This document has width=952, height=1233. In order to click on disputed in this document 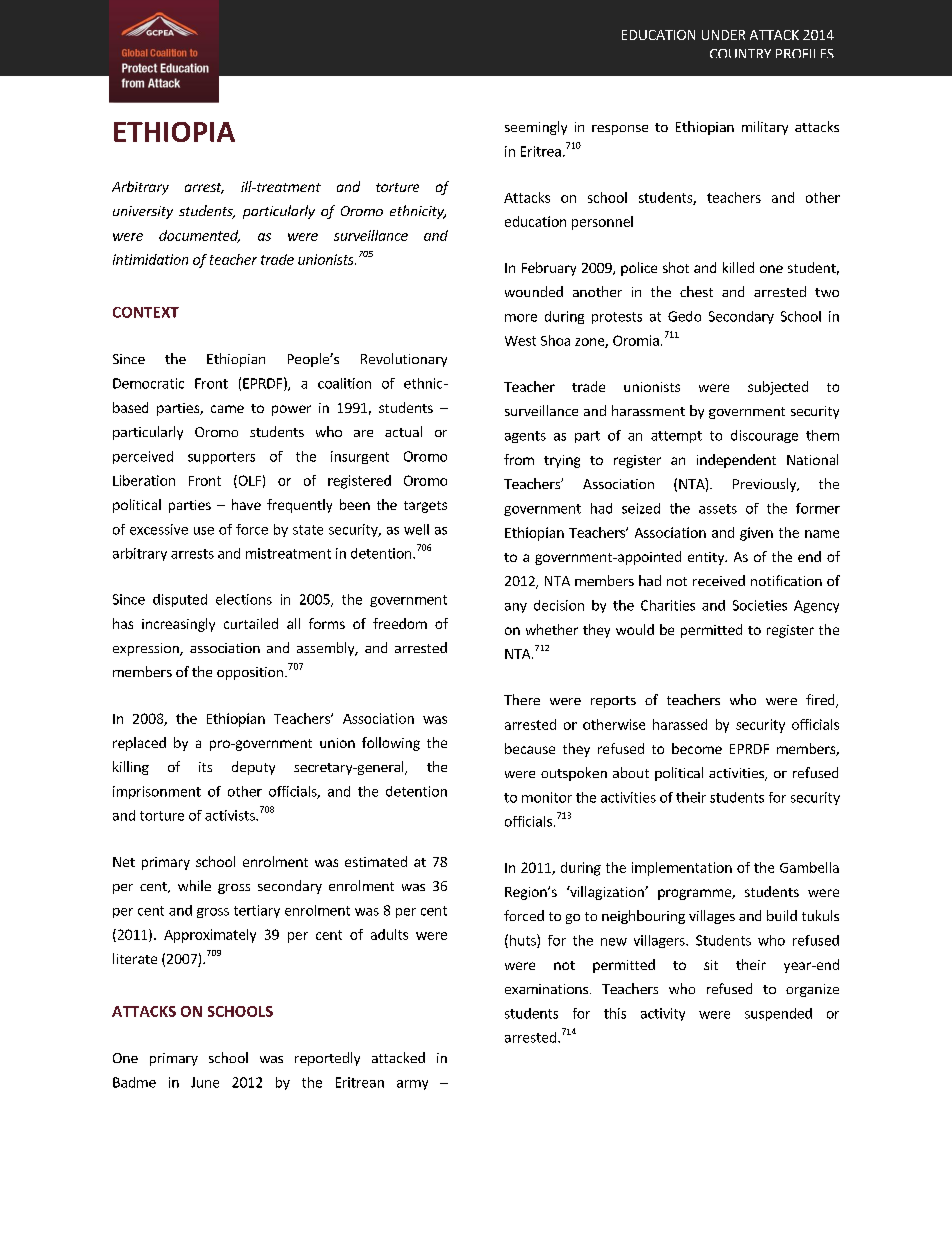, I will do `click(180, 600)`.
